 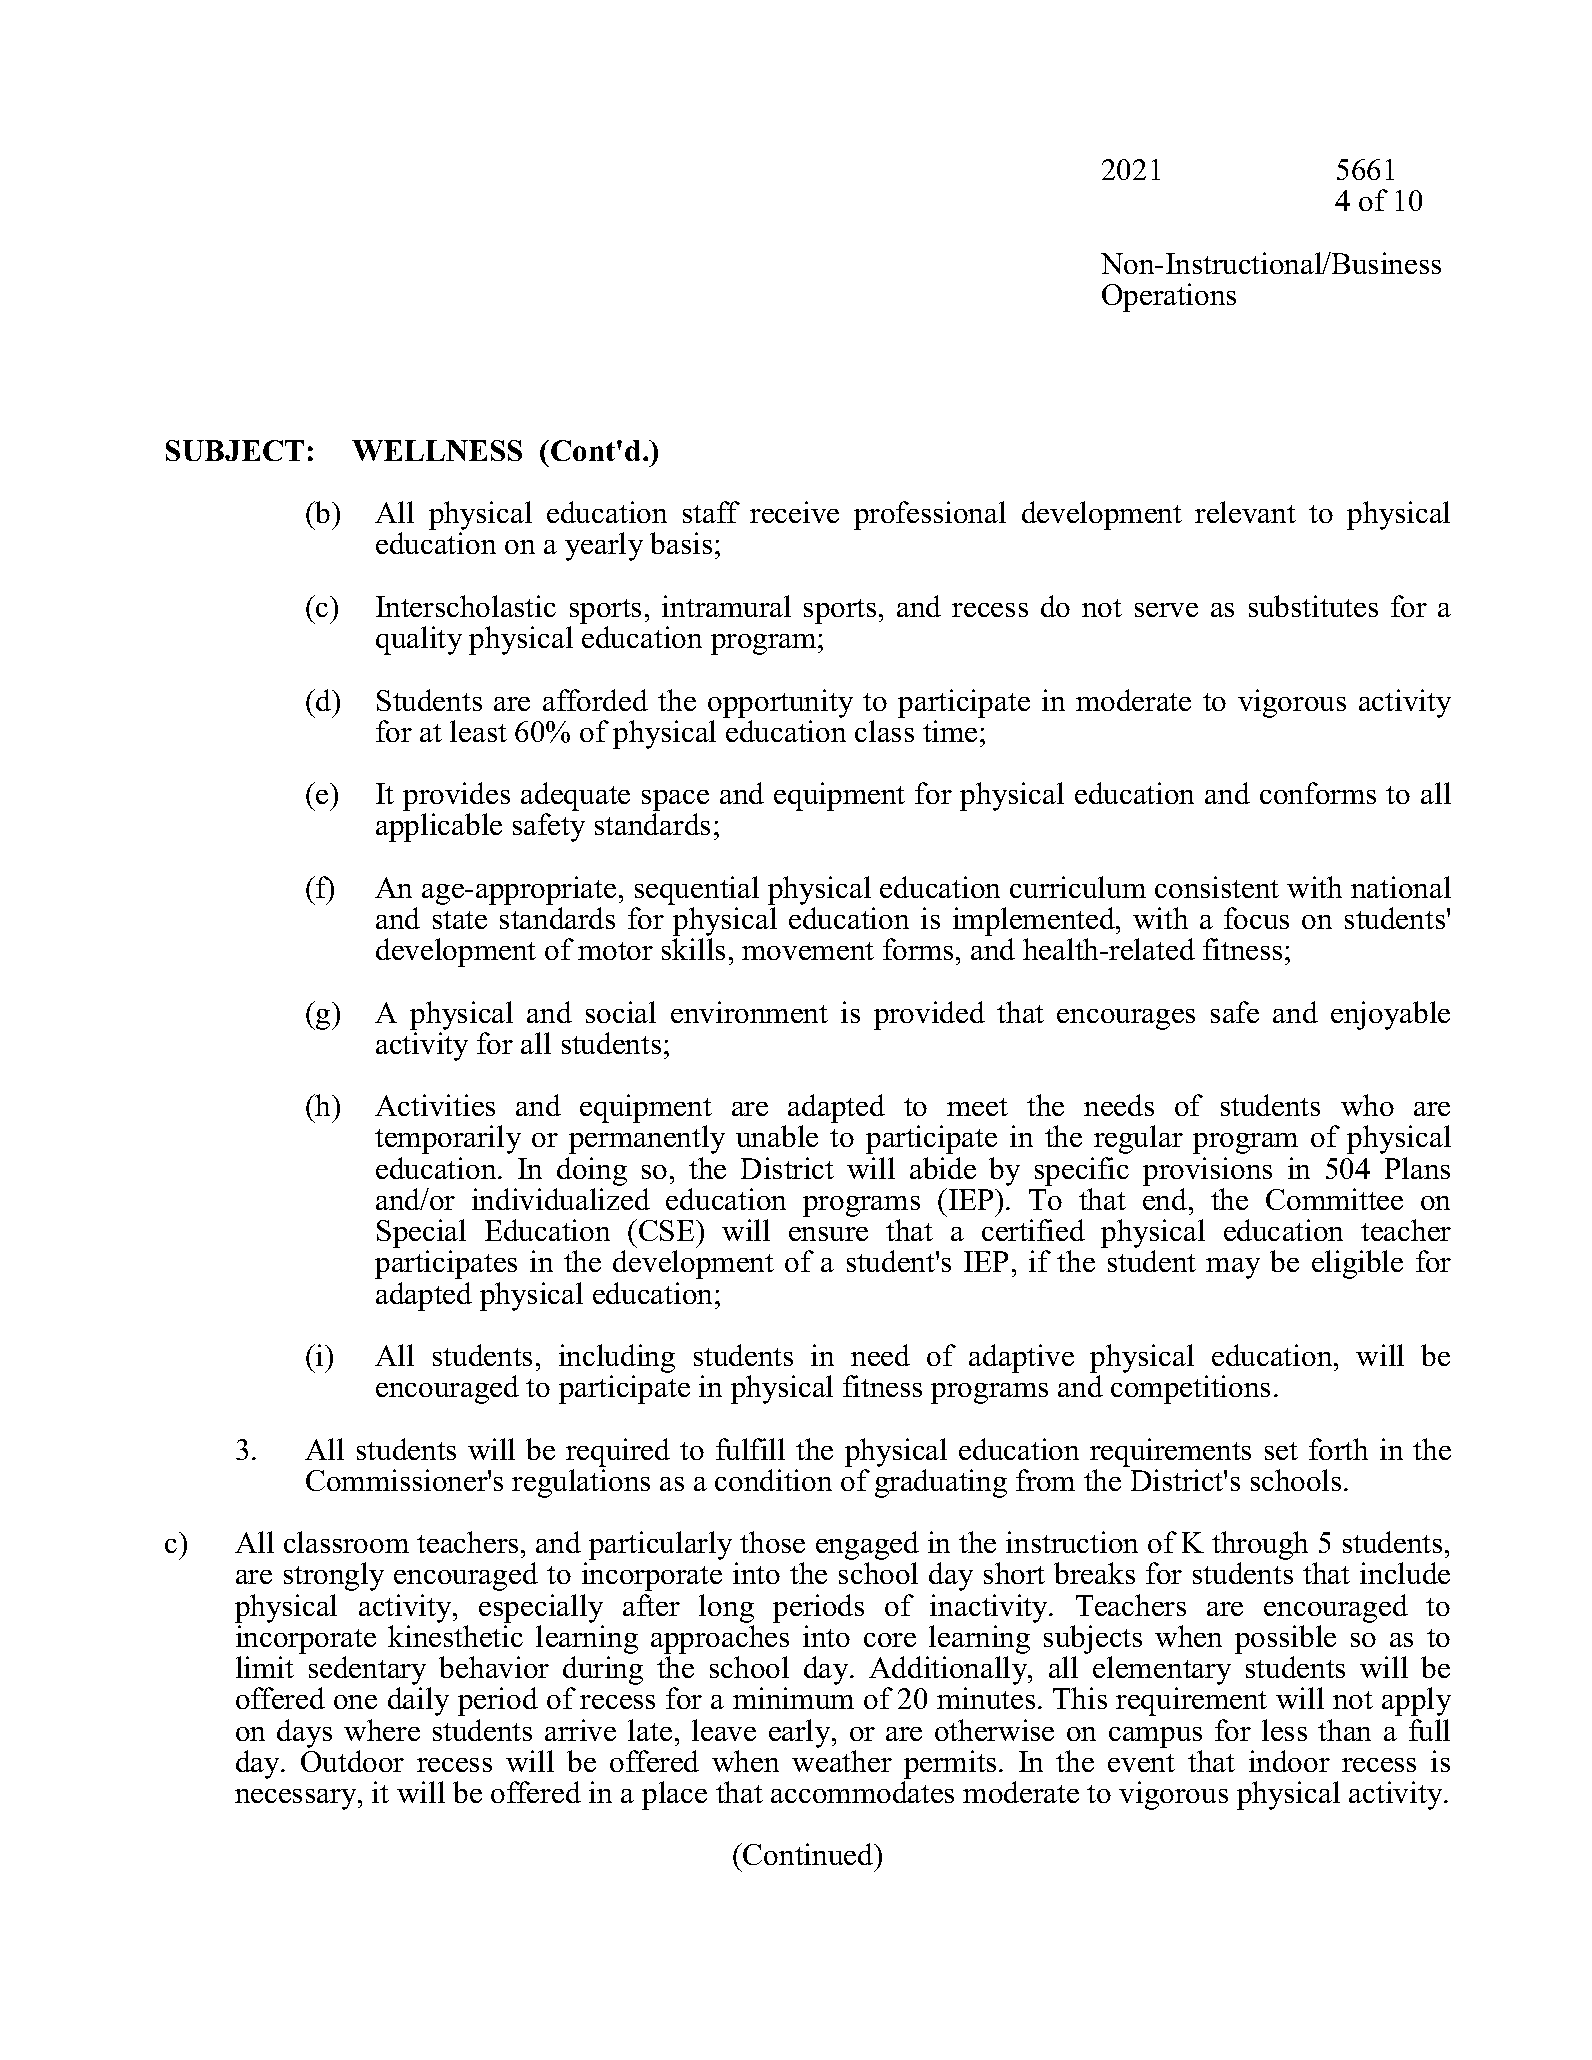 What do you see at coordinates (439, 827) in the page?
I see `applicable` at bounding box center [439, 827].
